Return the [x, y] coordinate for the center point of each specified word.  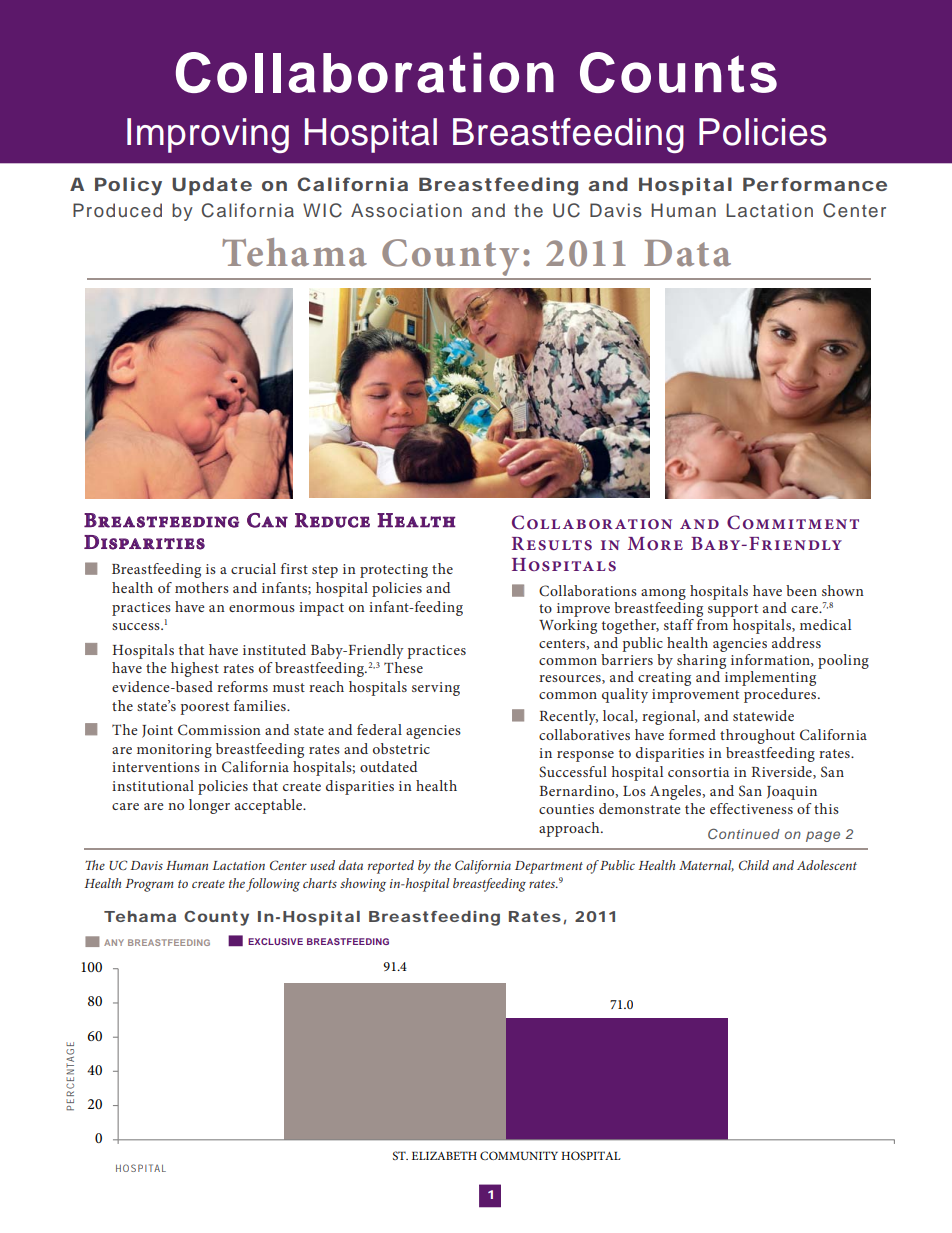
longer [209, 806]
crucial [253, 568]
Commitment [793, 522]
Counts [678, 72]
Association [406, 210]
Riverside [782, 772]
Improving [208, 135]
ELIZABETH [444, 1155]
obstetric [401, 748]
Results [552, 543]
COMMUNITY [519, 1155]
